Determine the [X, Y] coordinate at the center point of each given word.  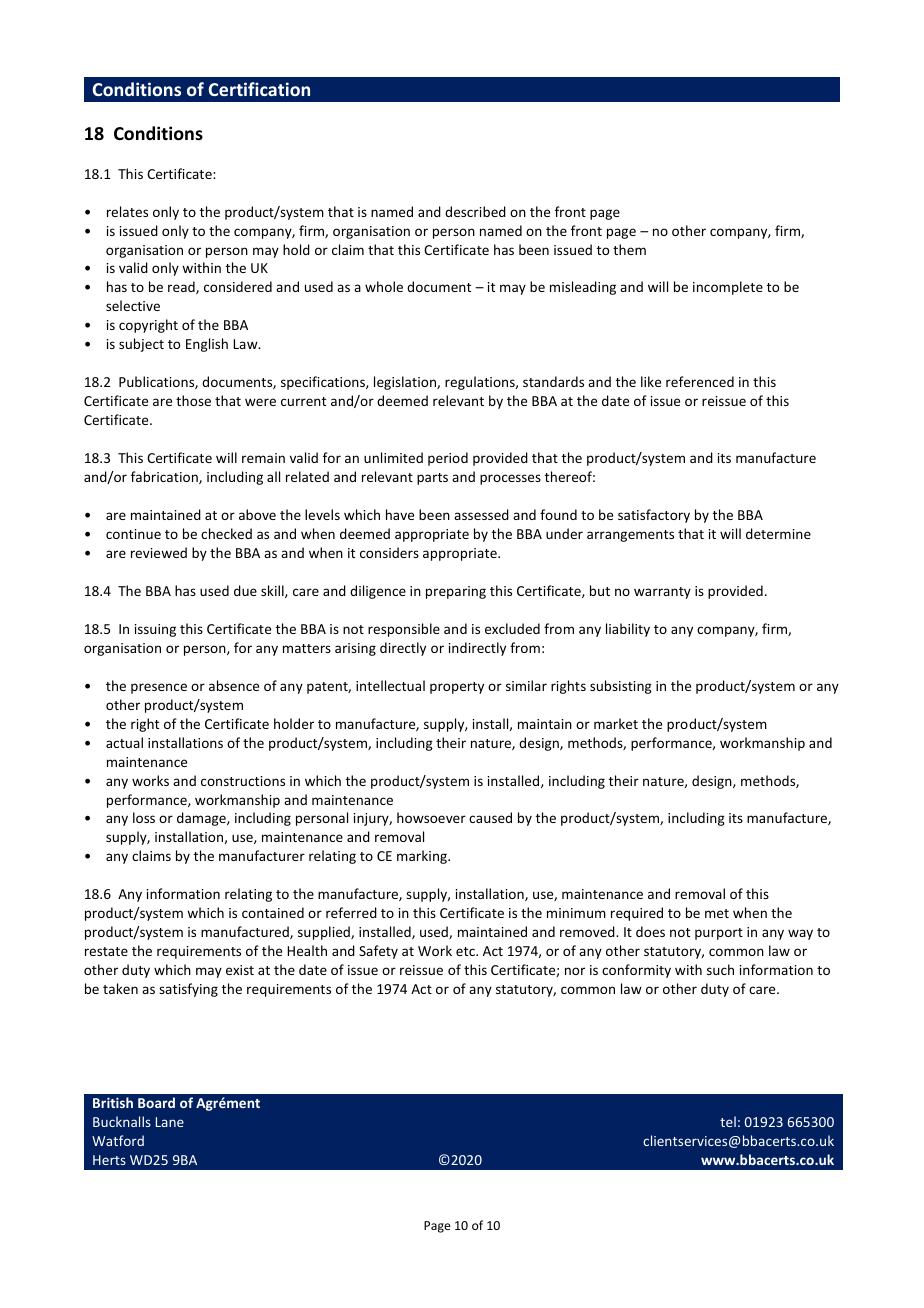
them [629, 249]
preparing [456, 592]
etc [466, 951]
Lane [170, 1122]
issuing [155, 630]
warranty [662, 593]
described [475, 211]
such [720, 969]
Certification [259, 89]
